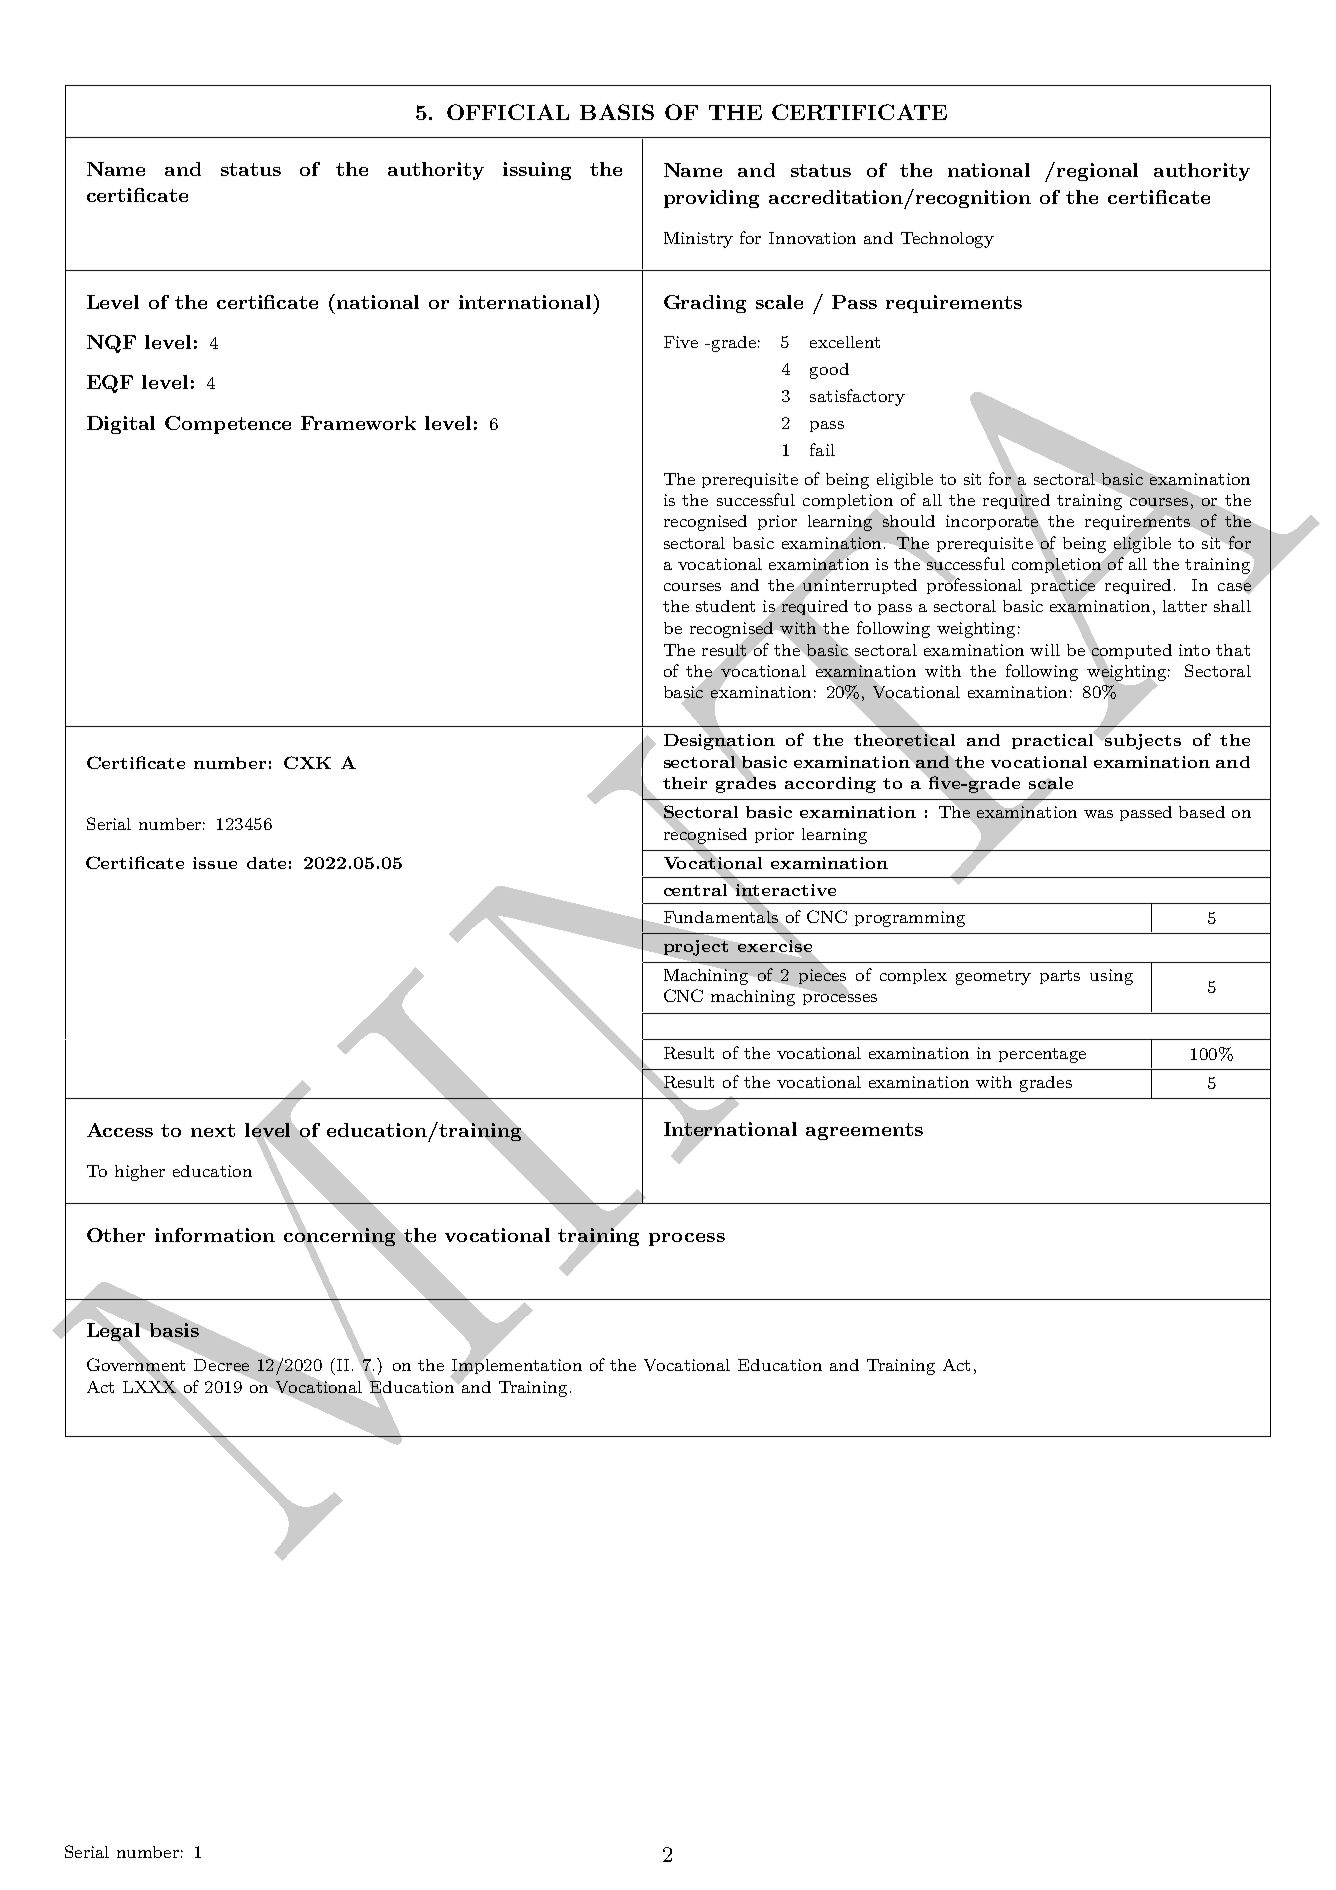 This document has width=1336, height=1890. What do you see at coordinates (228, 425) in the document?
I see `Competence` at bounding box center [228, 425].
